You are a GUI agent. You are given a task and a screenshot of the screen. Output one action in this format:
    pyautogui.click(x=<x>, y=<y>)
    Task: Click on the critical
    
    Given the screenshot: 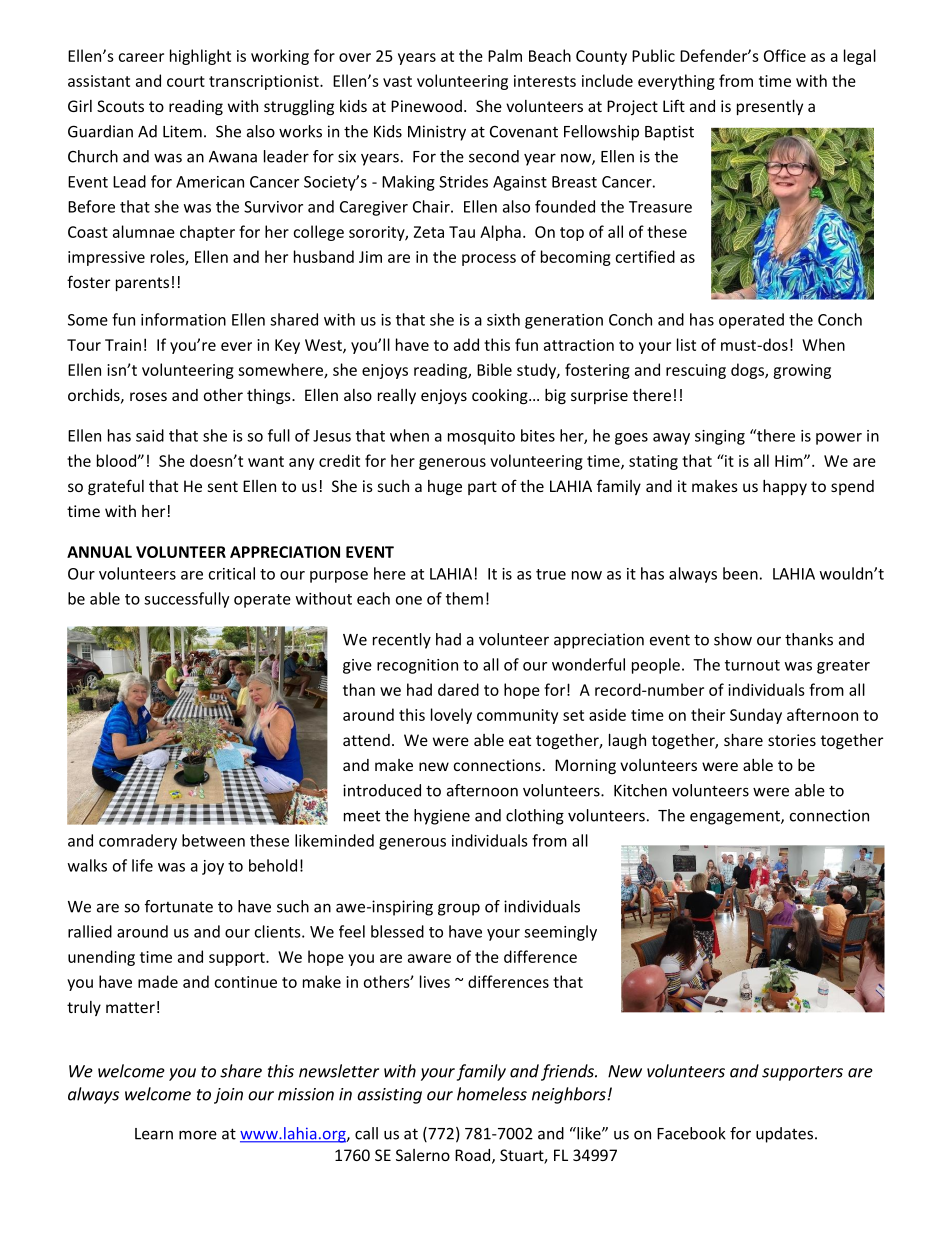 What is the action you would take?
    pyautogui.click(x=231, y=573)
